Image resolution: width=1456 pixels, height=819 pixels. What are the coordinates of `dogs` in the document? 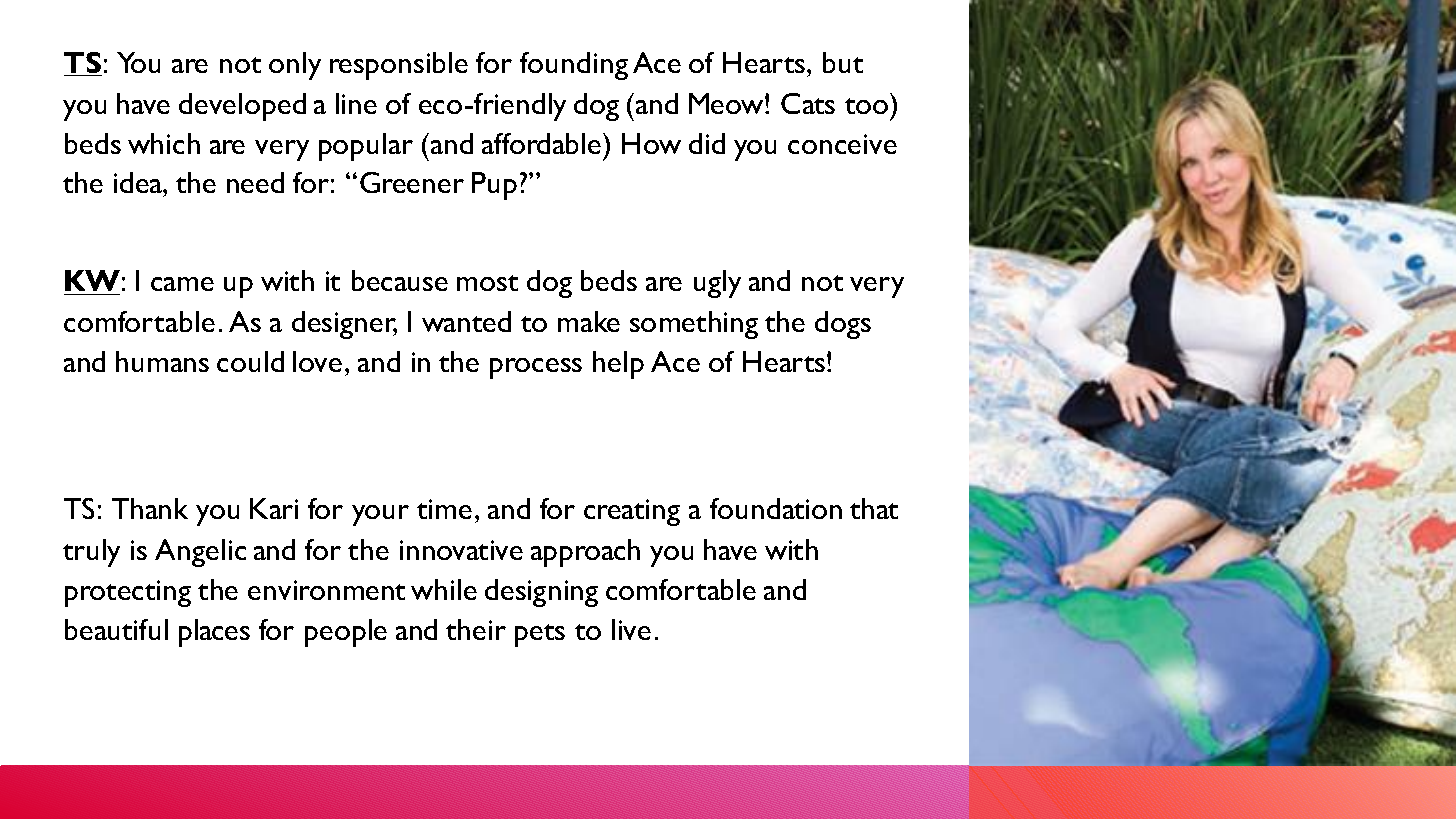 It's located at (843, 325).
